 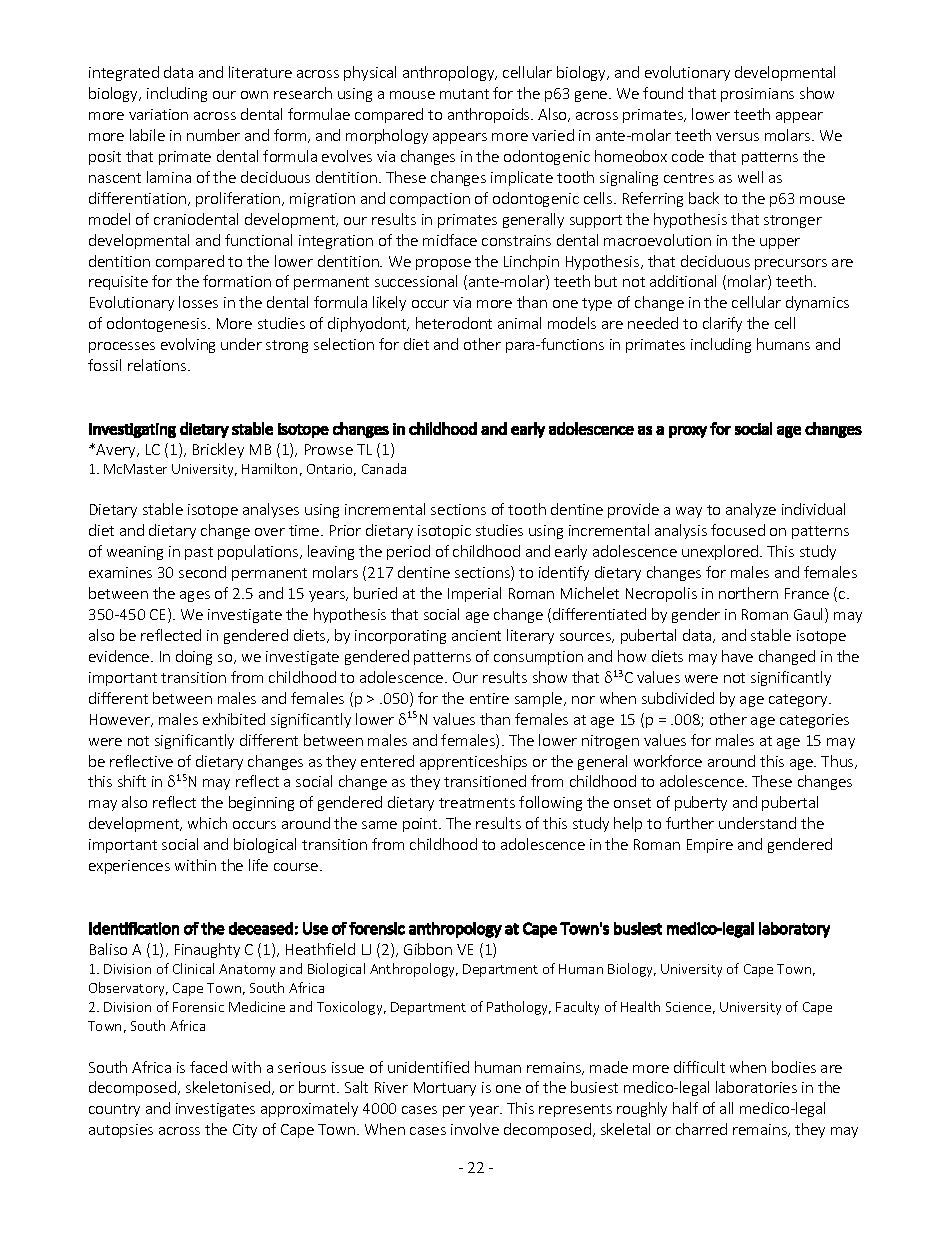 I want to click on Empire, so click(x=710, y=846).
